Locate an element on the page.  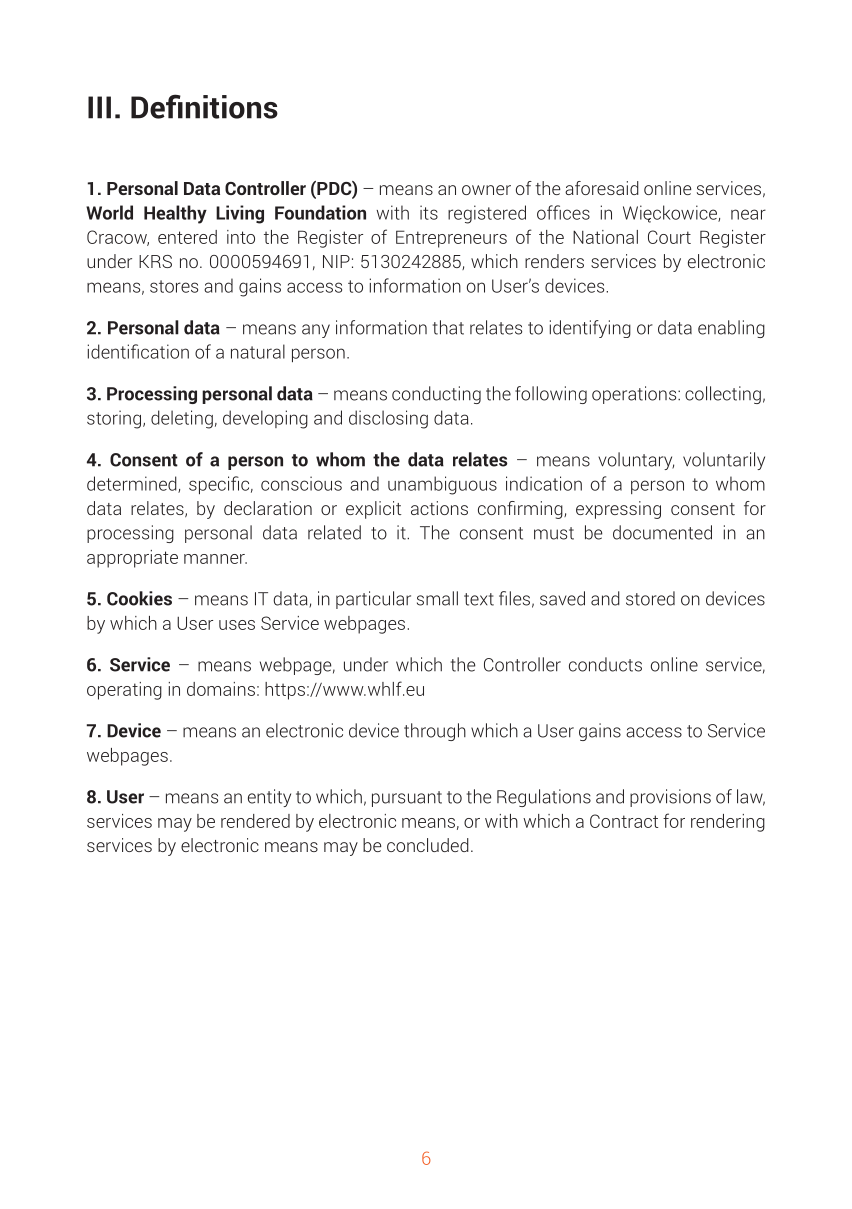
Definitions is located at coordinates (204, 106).
